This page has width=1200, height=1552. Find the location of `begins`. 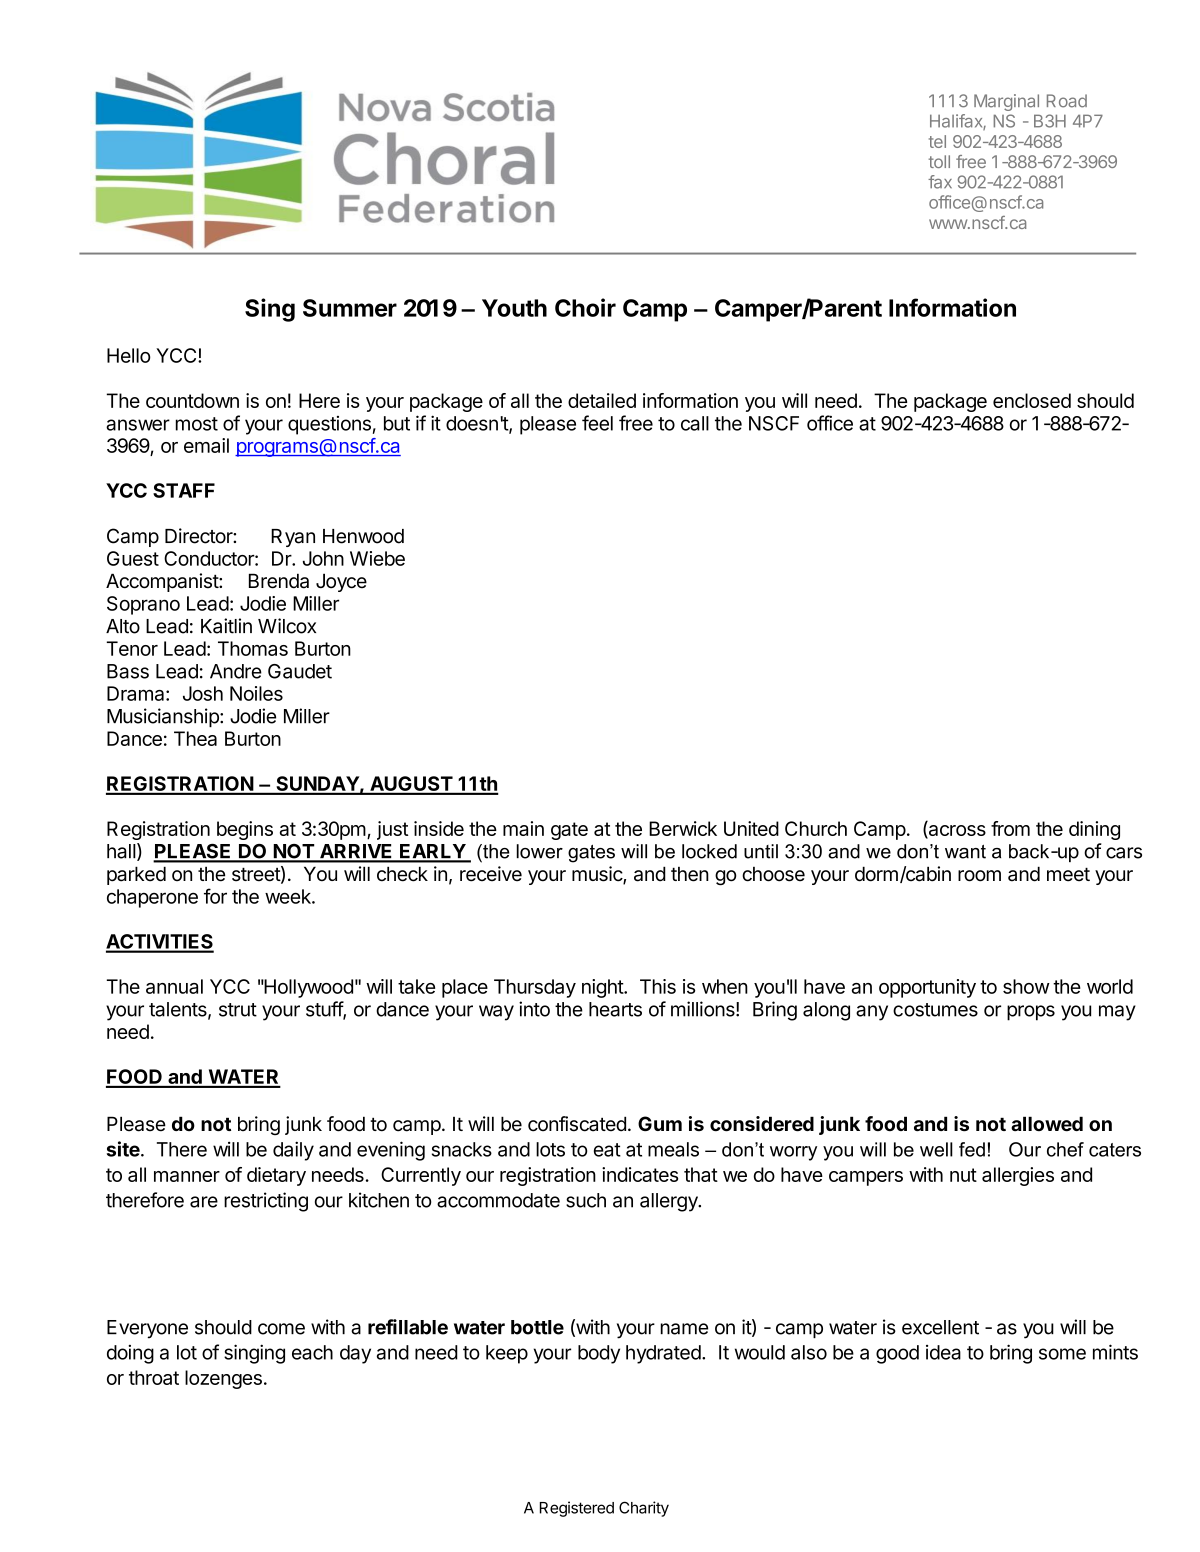

begins is located at coordinates (245, 830).
